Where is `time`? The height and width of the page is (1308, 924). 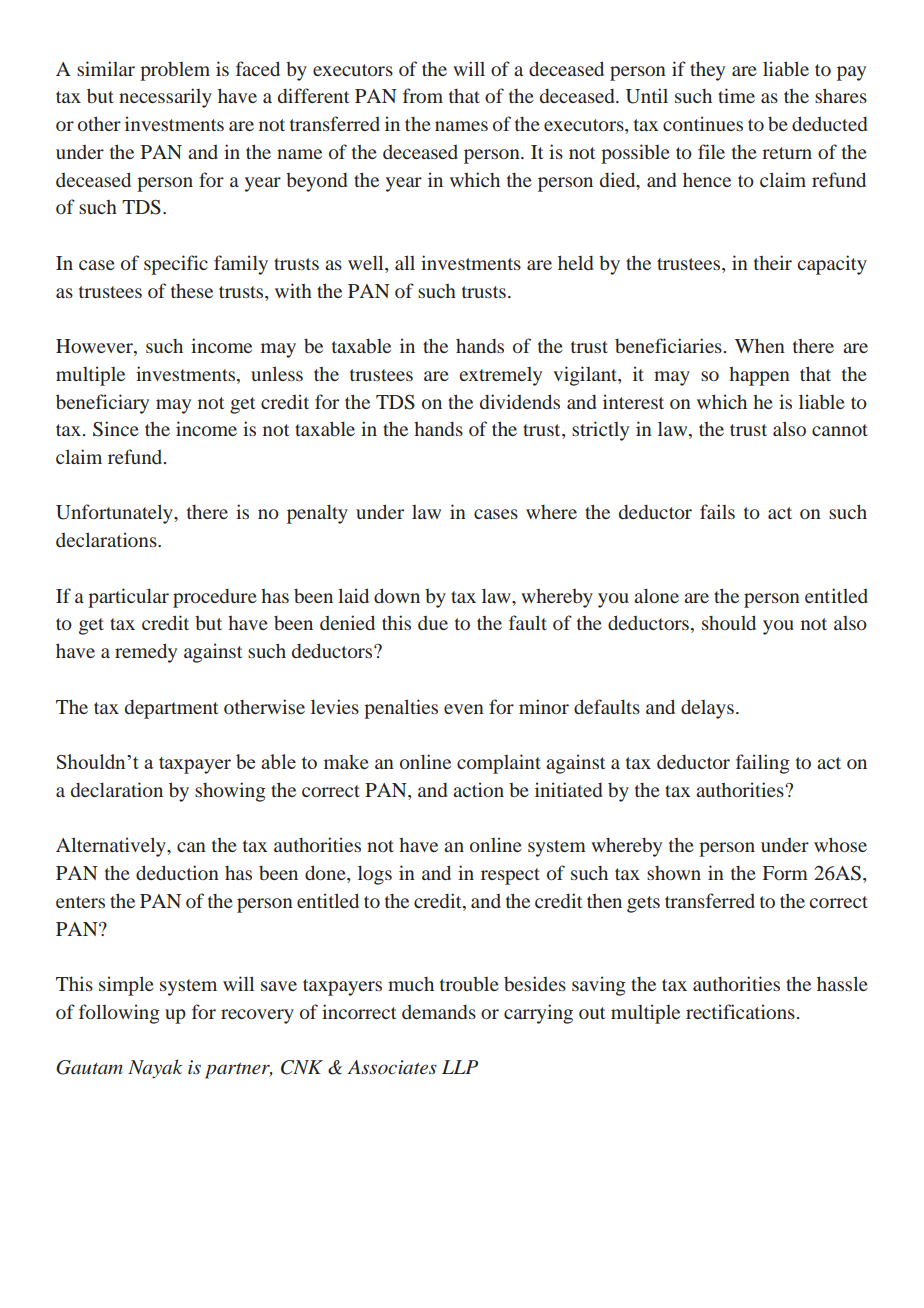
time is located at coordinates (736, 95).
